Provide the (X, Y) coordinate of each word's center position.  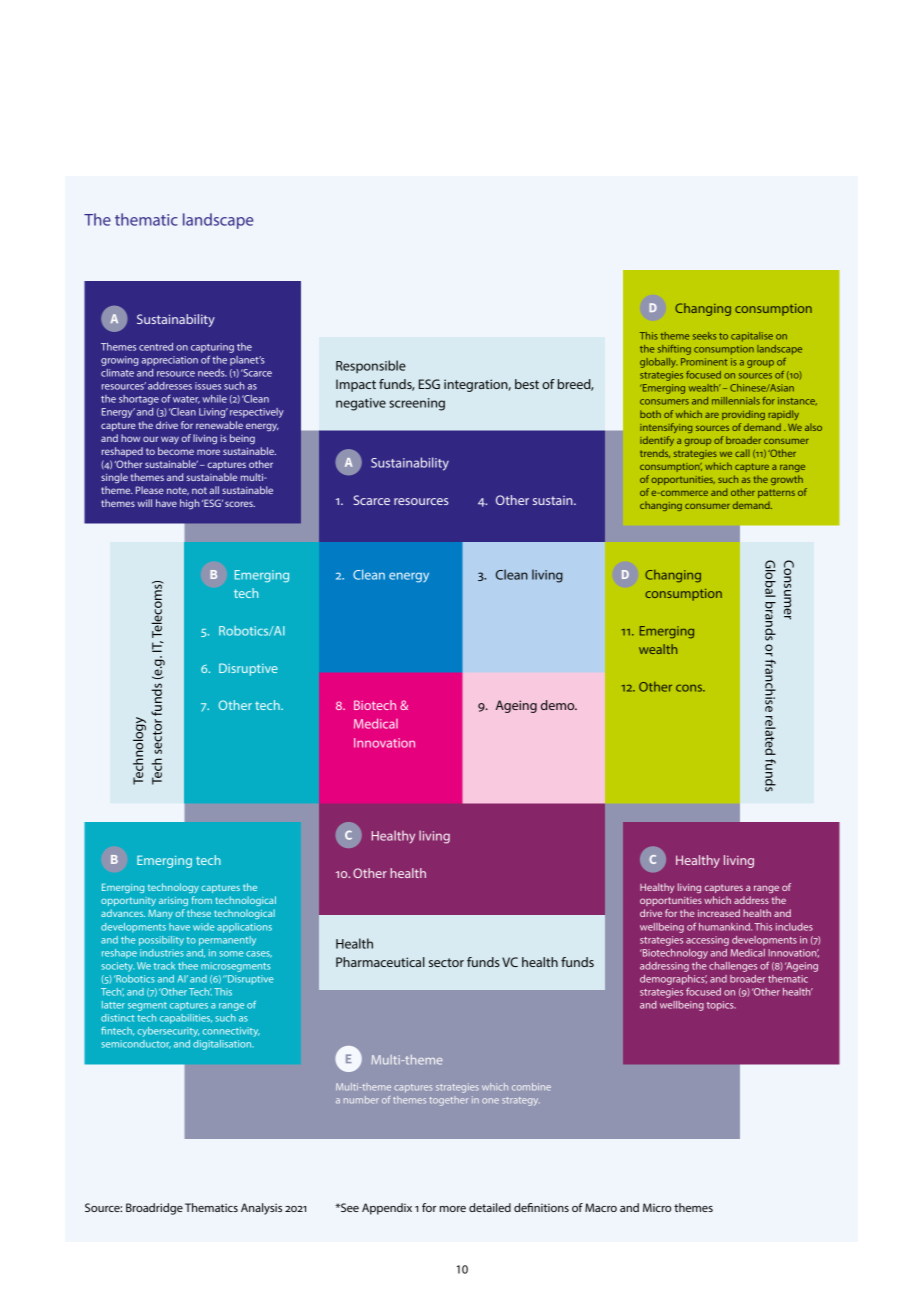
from (202, 900)
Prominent (704, 362)
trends (655, 453)
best (527, 384)
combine (531, 1087)
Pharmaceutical (380, 962)
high (190, 504)
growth (787, 480)
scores (240, 504)
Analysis (261, 1209)
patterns (776, 493)
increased (719, 913)
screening (417, 404)
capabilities (186, 1019)
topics (721, 1006)
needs (212, 373)
